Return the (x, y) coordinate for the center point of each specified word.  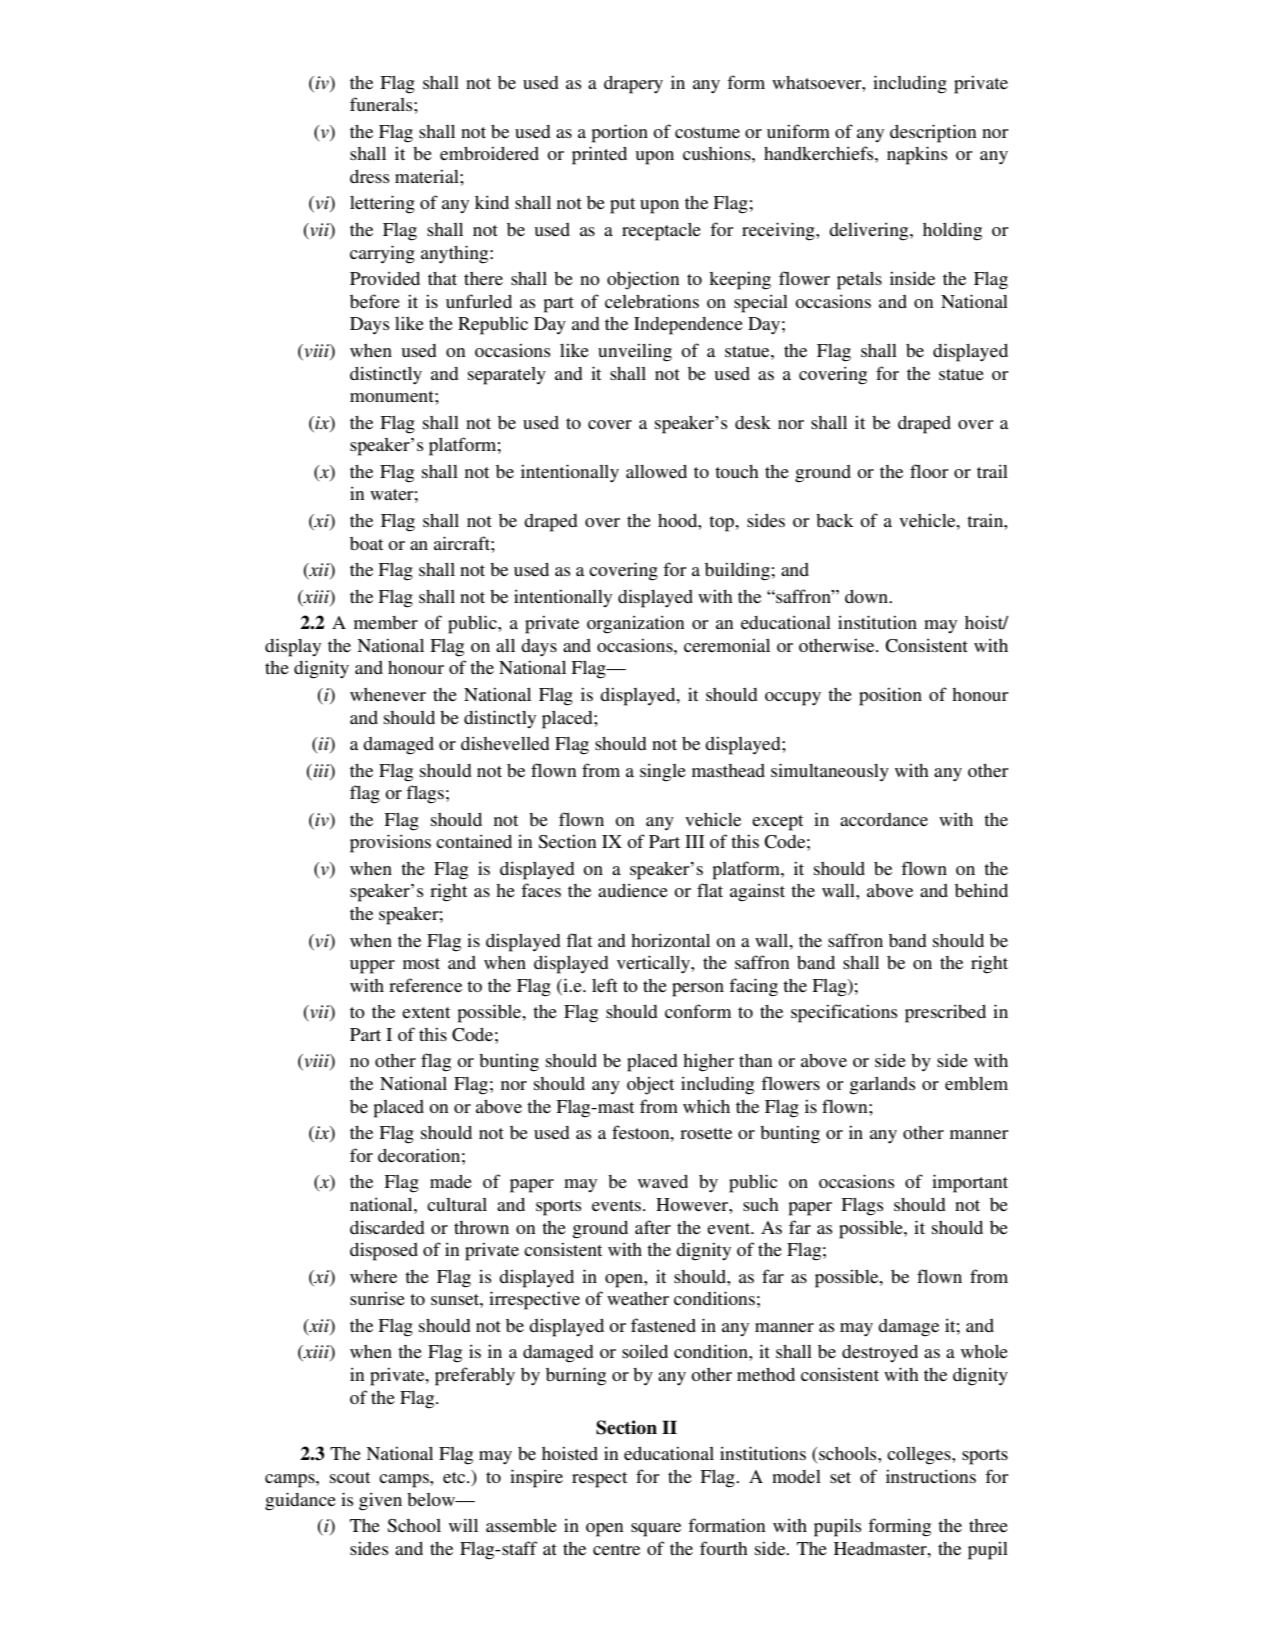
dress (370, 176)
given (380, 1501)
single (663, 772)
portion (620, 133)
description (933, 133)
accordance (884, 819)
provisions (390, 843)
